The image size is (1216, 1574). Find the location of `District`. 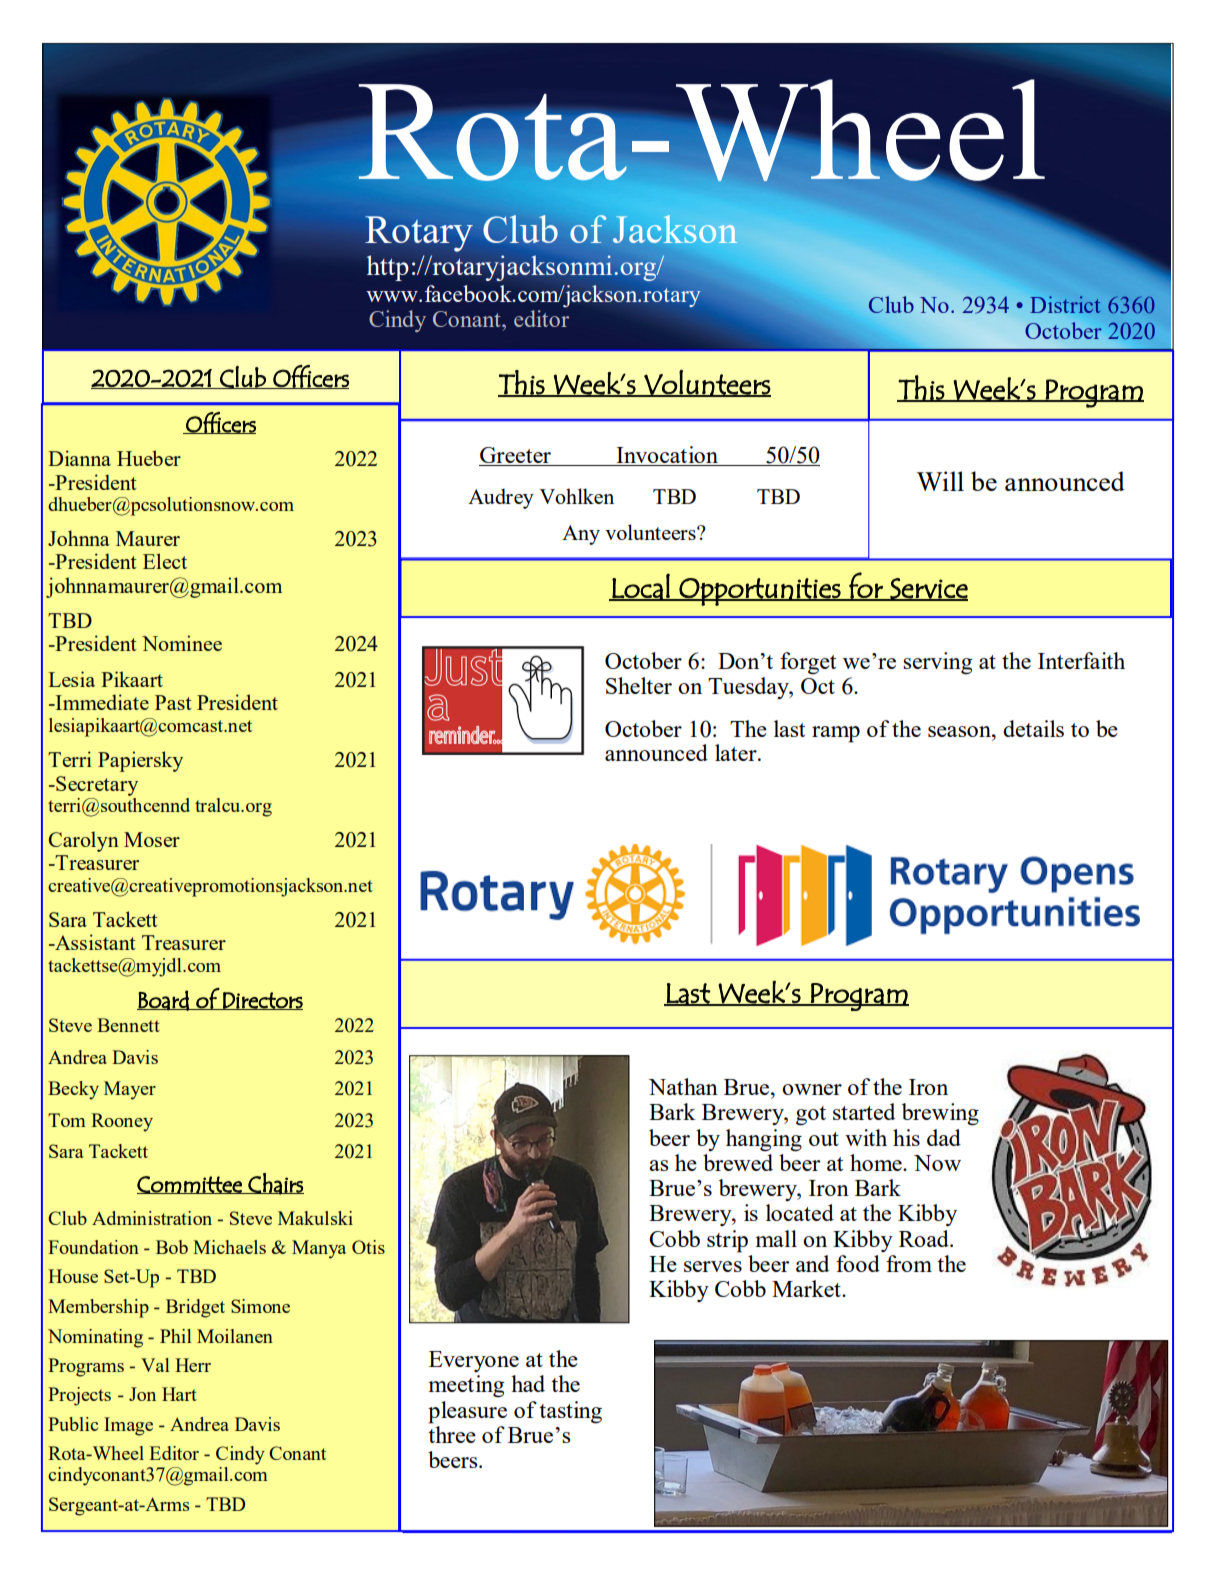

District is located at coordinates (1065, 304).
